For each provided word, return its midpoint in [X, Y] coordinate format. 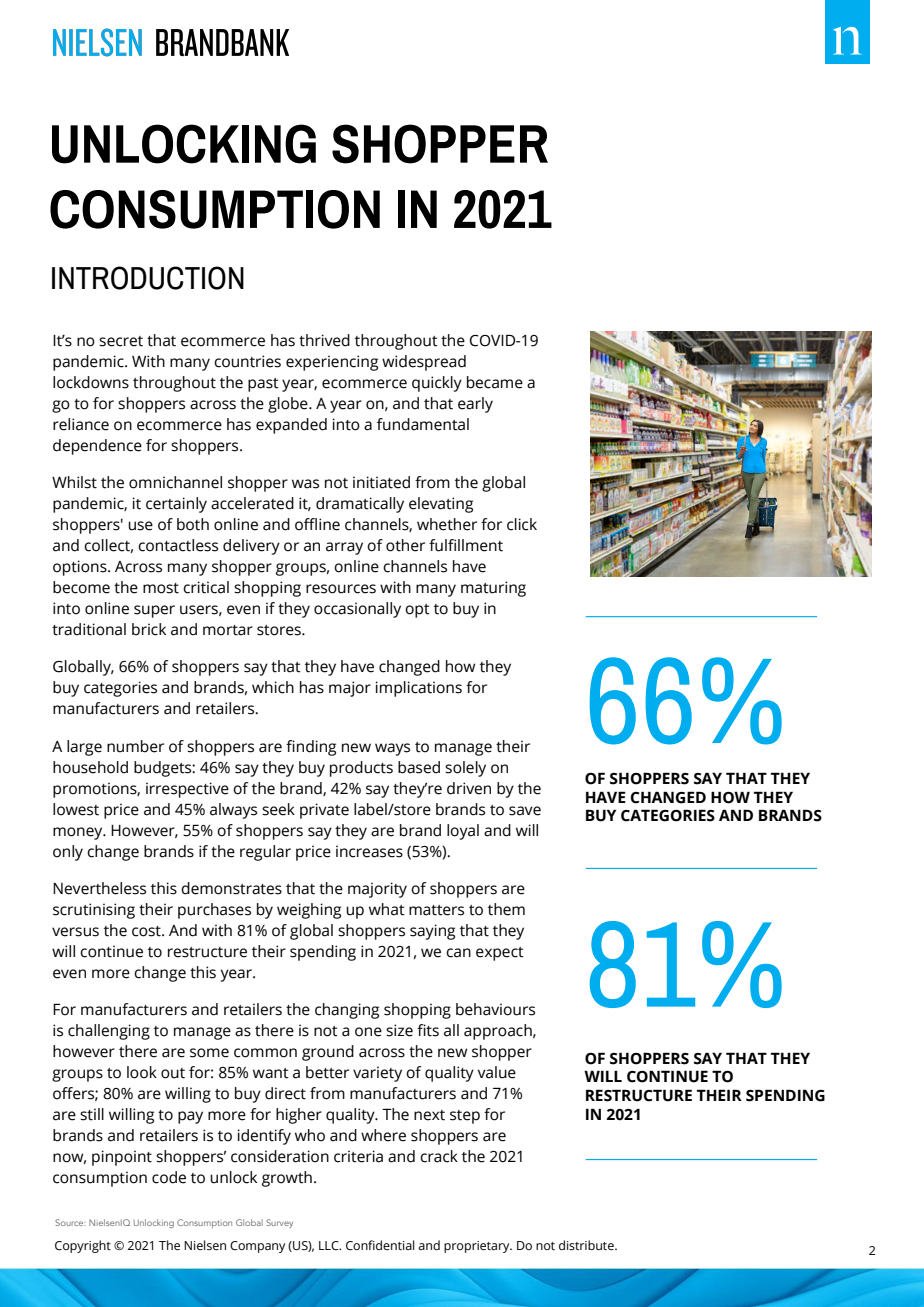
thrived [324, 340]
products [361, 769]
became [495, 382]
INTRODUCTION [148, 278]
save [525, 811]
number [135, 746]
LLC [330, 1245]
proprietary [478, 1247]
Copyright [83, 1246]
